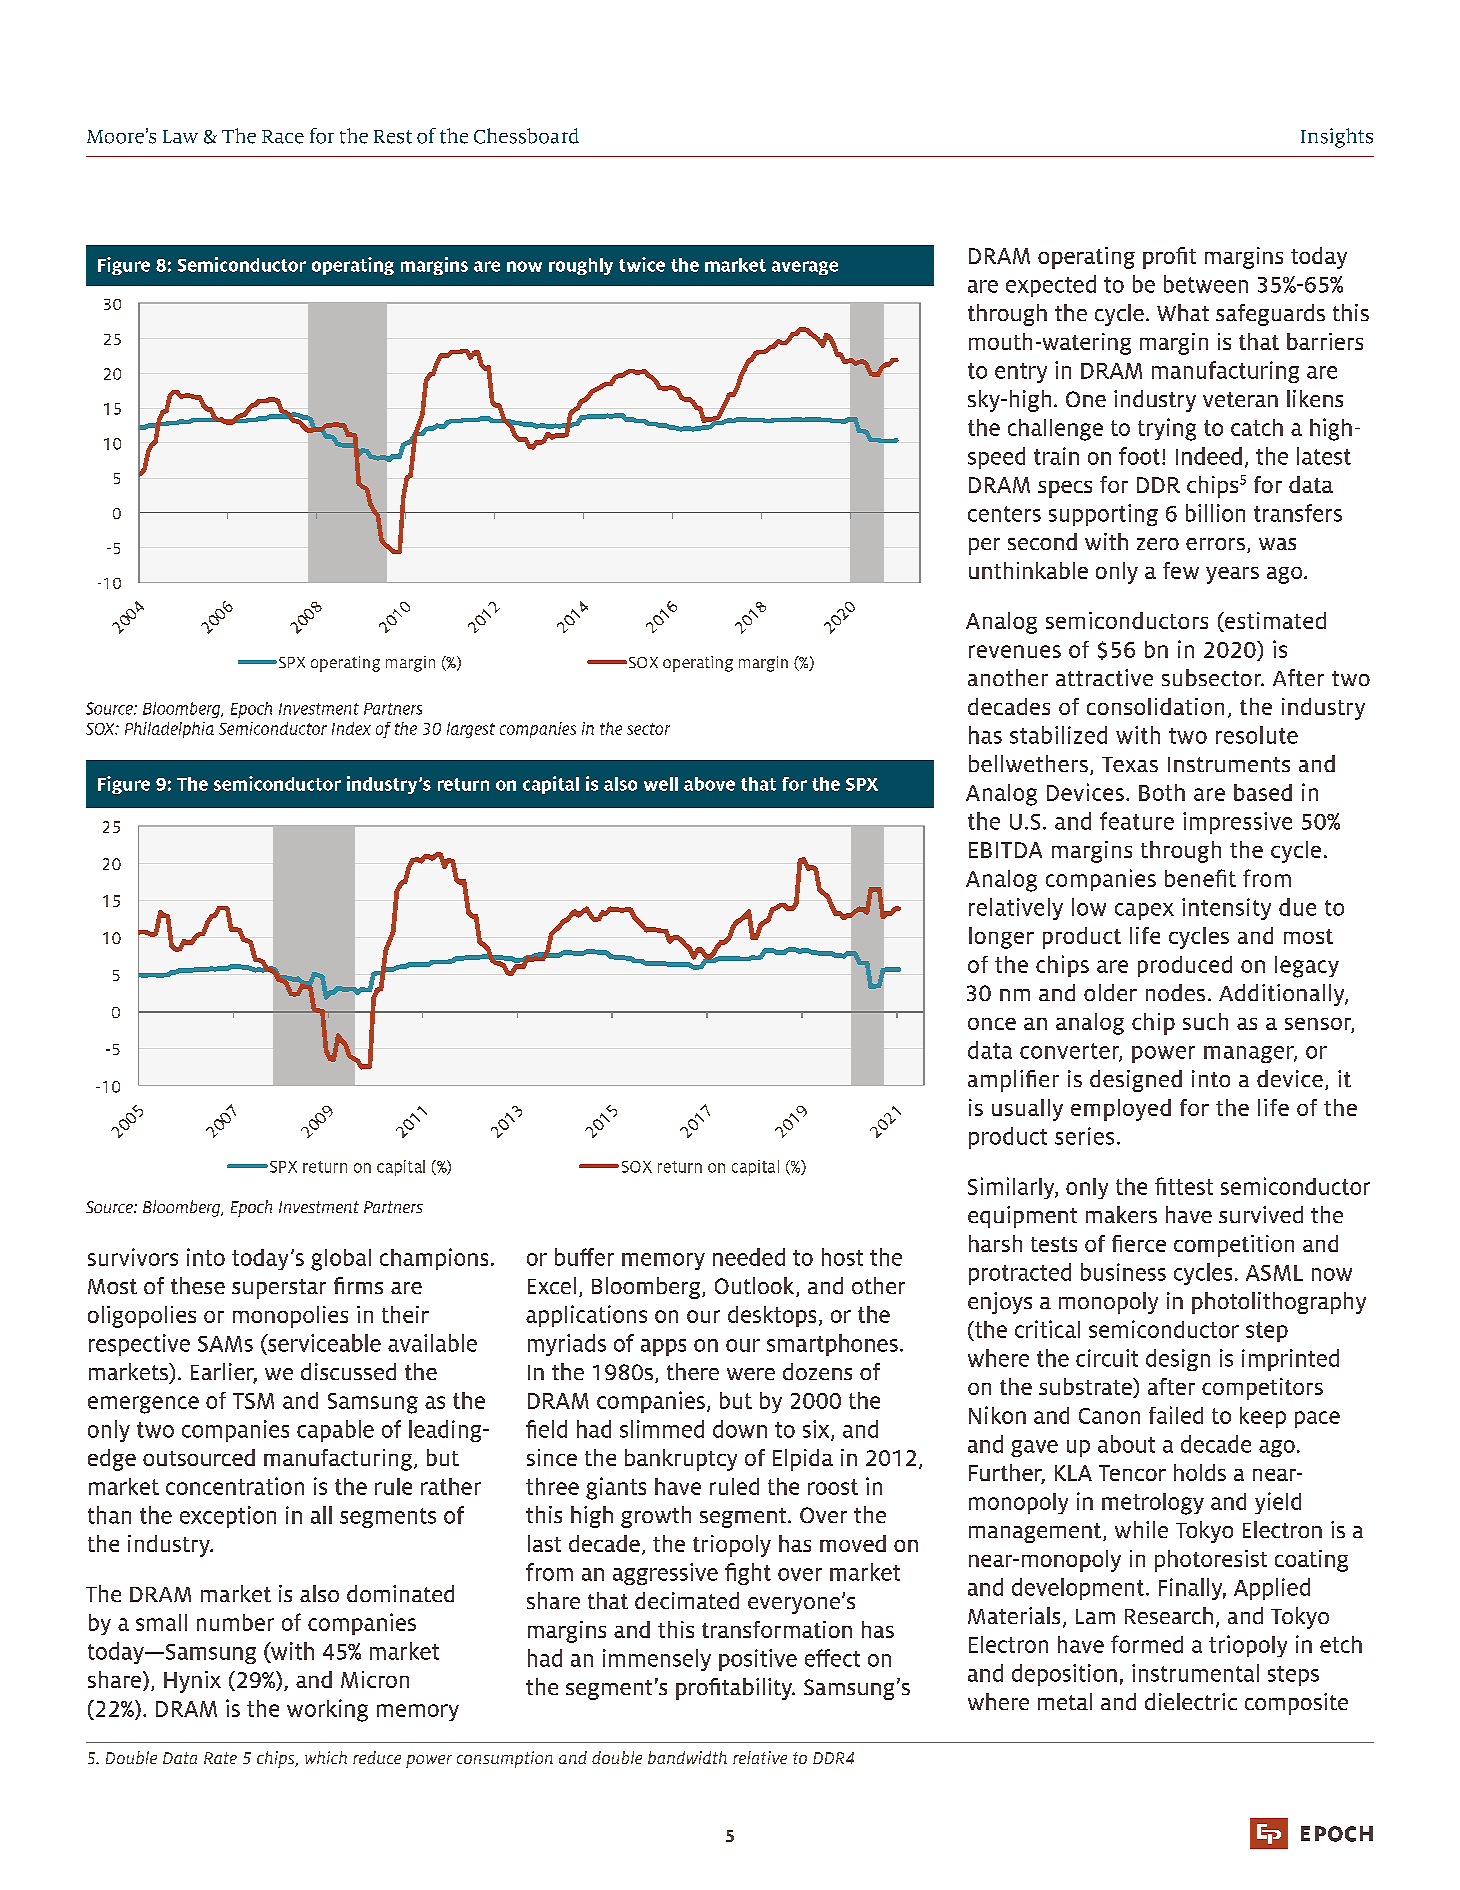 This document has width=1460, height=1890. I want to click on Philadelphia, so click(169, 730).
